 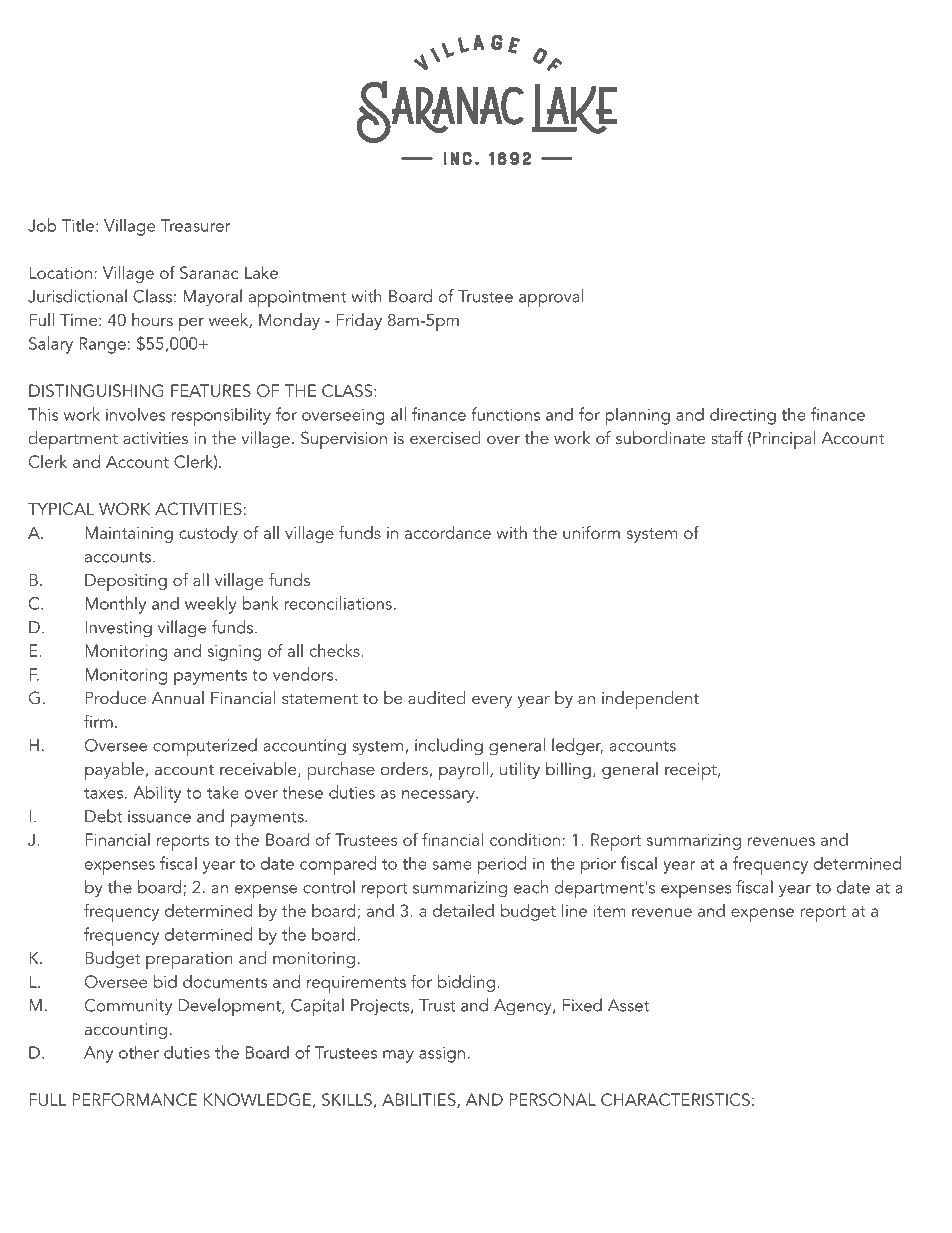 What do you see at coordinates (551, 298) in the screenshot?
I see `approval` at bounding box center [551, 298].
